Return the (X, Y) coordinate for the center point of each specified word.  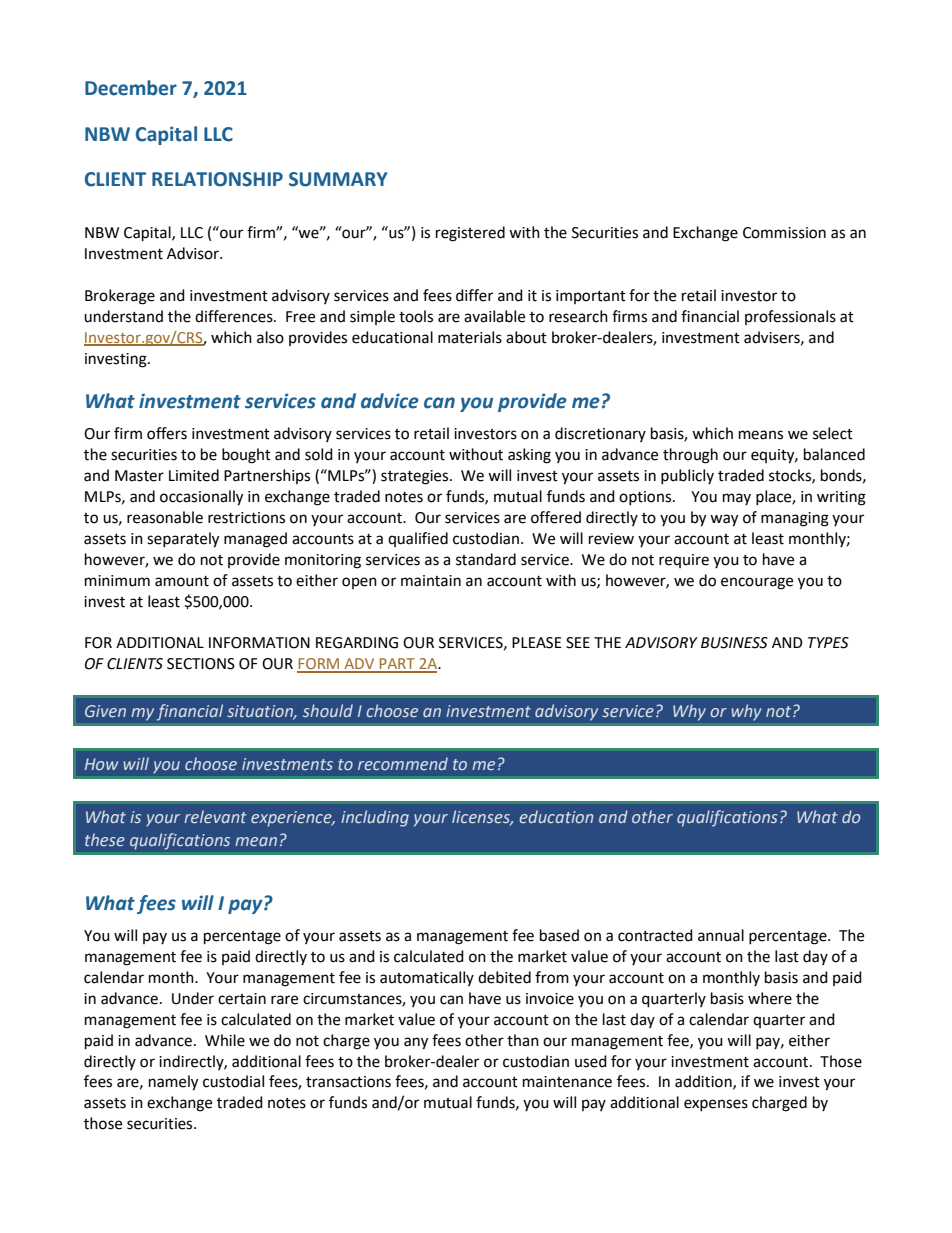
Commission (784, 233)
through (690, 456)
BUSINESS (734, 643)
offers (167, 433)
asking (529, 456)
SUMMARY (338, 179)
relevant (215, 816)
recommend (403, 763)
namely (173, 1083)
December (131, 88)
